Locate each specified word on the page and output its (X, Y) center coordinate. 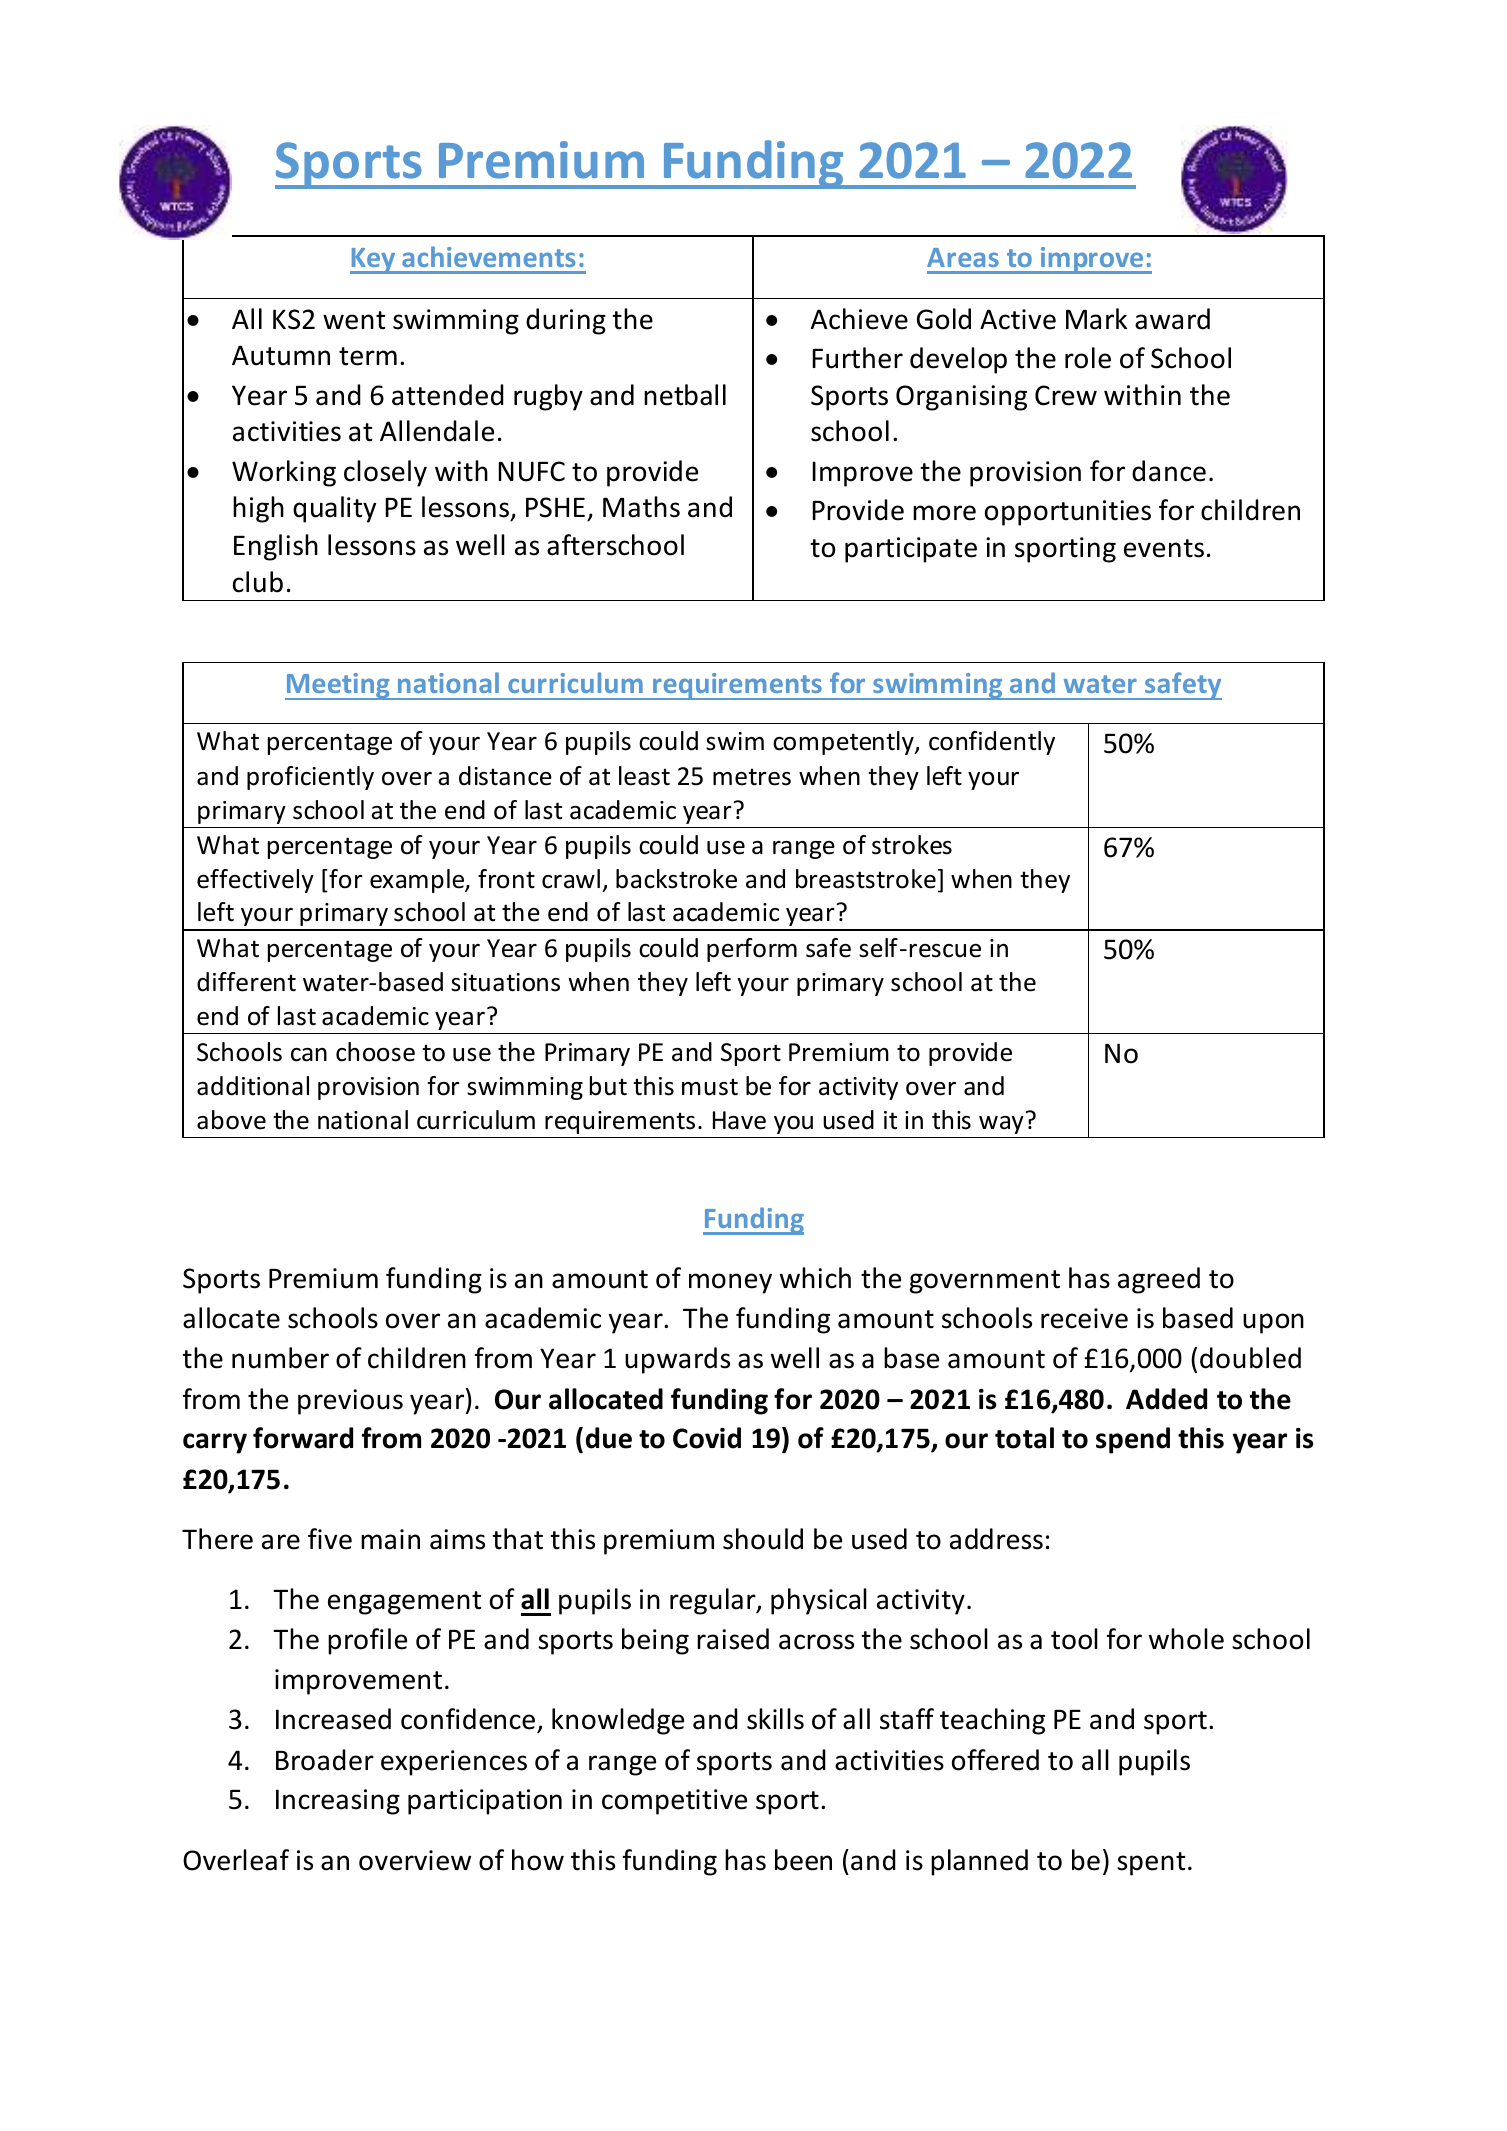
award (1172, 319)
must (710, 1087)
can (309, 1055)
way (1001, 1125)
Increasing (338, 1802)
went (354, 320)
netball (685, 395)
